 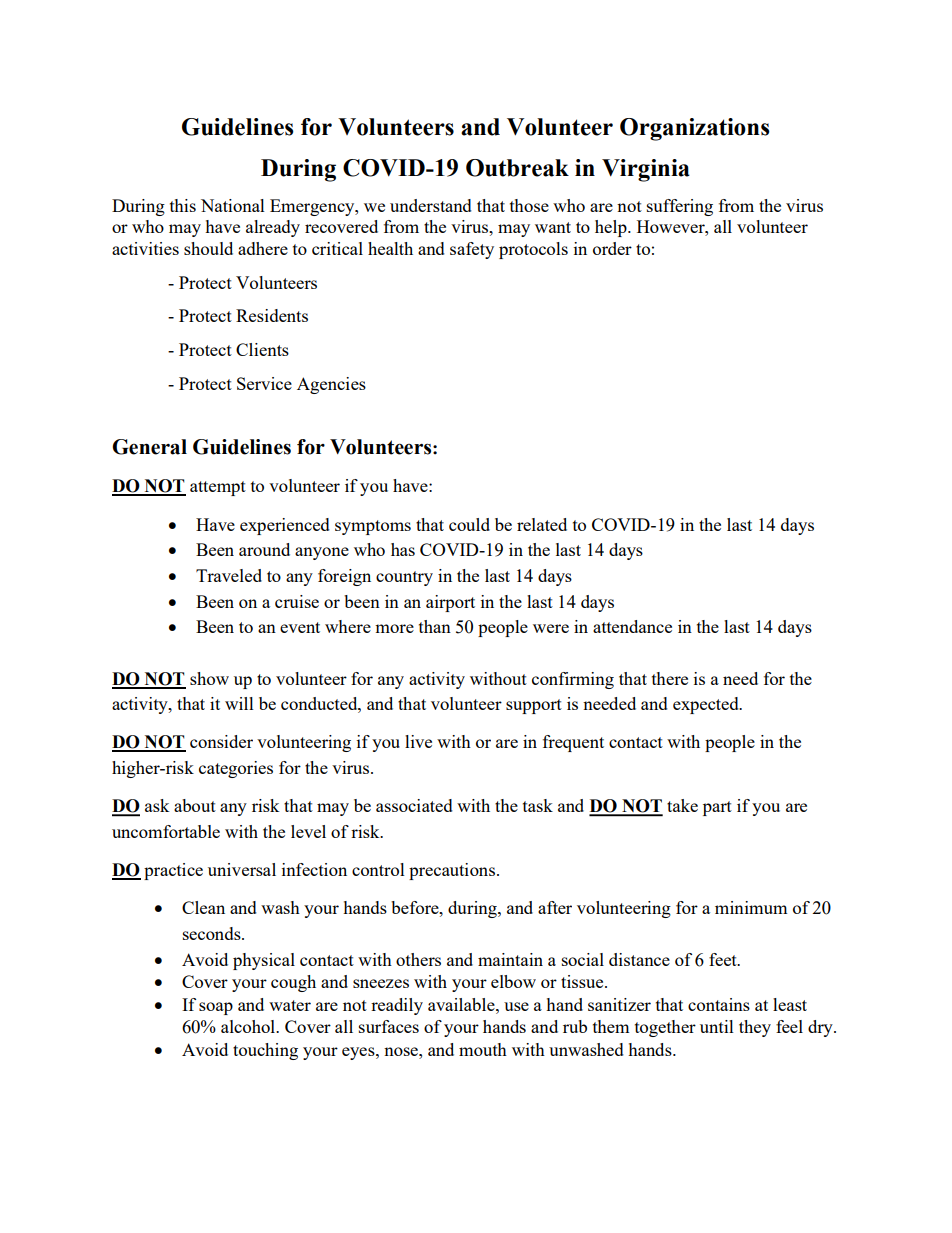 What do you see at coordinates (483, 1049) in the image?
I see `mouth` at bounding box center [483, 1049].
